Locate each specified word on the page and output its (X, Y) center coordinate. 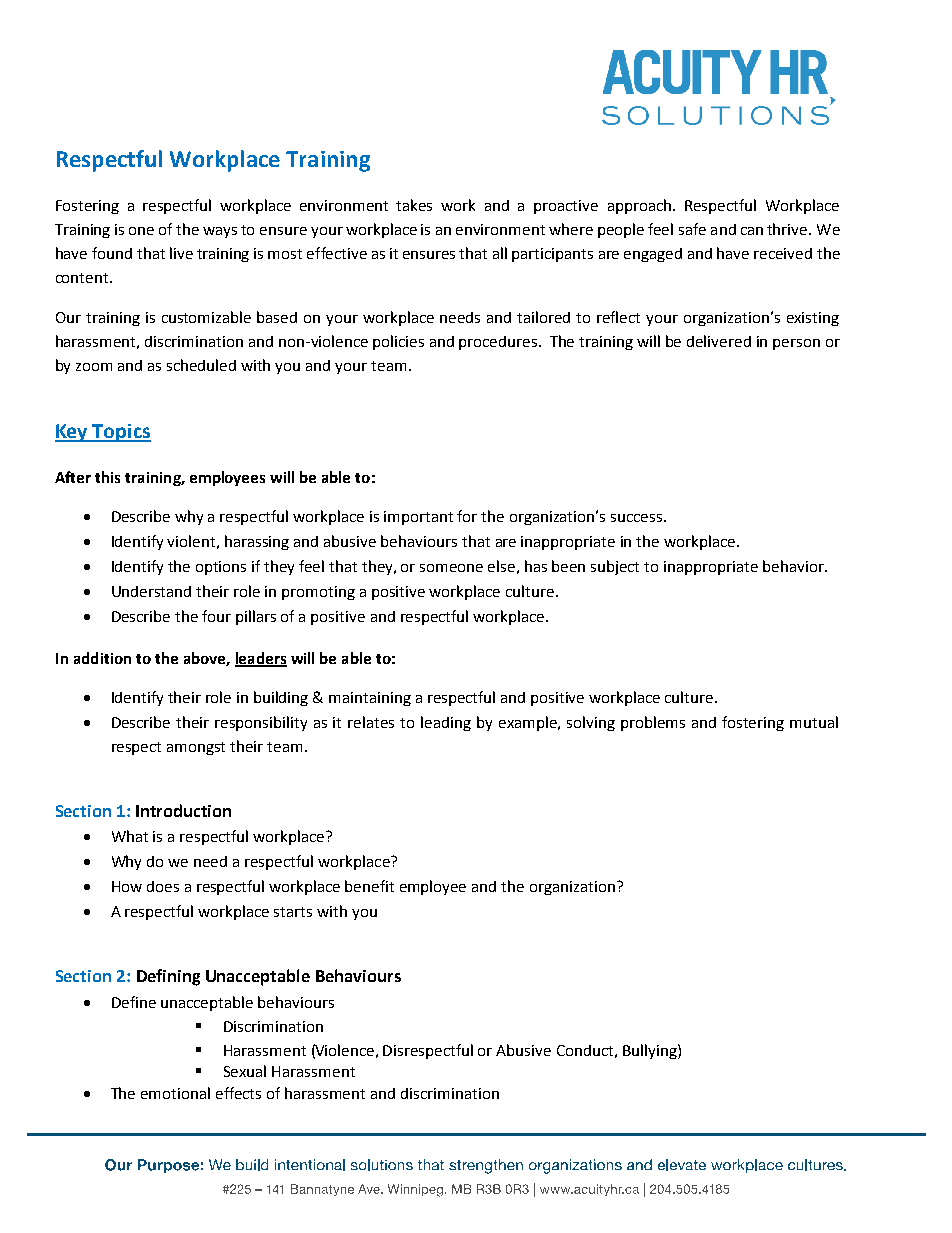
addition (102, 658)
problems (653, 723)
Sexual (245, 1071)
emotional (175, 1093)
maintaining (370, 699)
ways (220, 232)
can (752, 231)
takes (414, 205)
